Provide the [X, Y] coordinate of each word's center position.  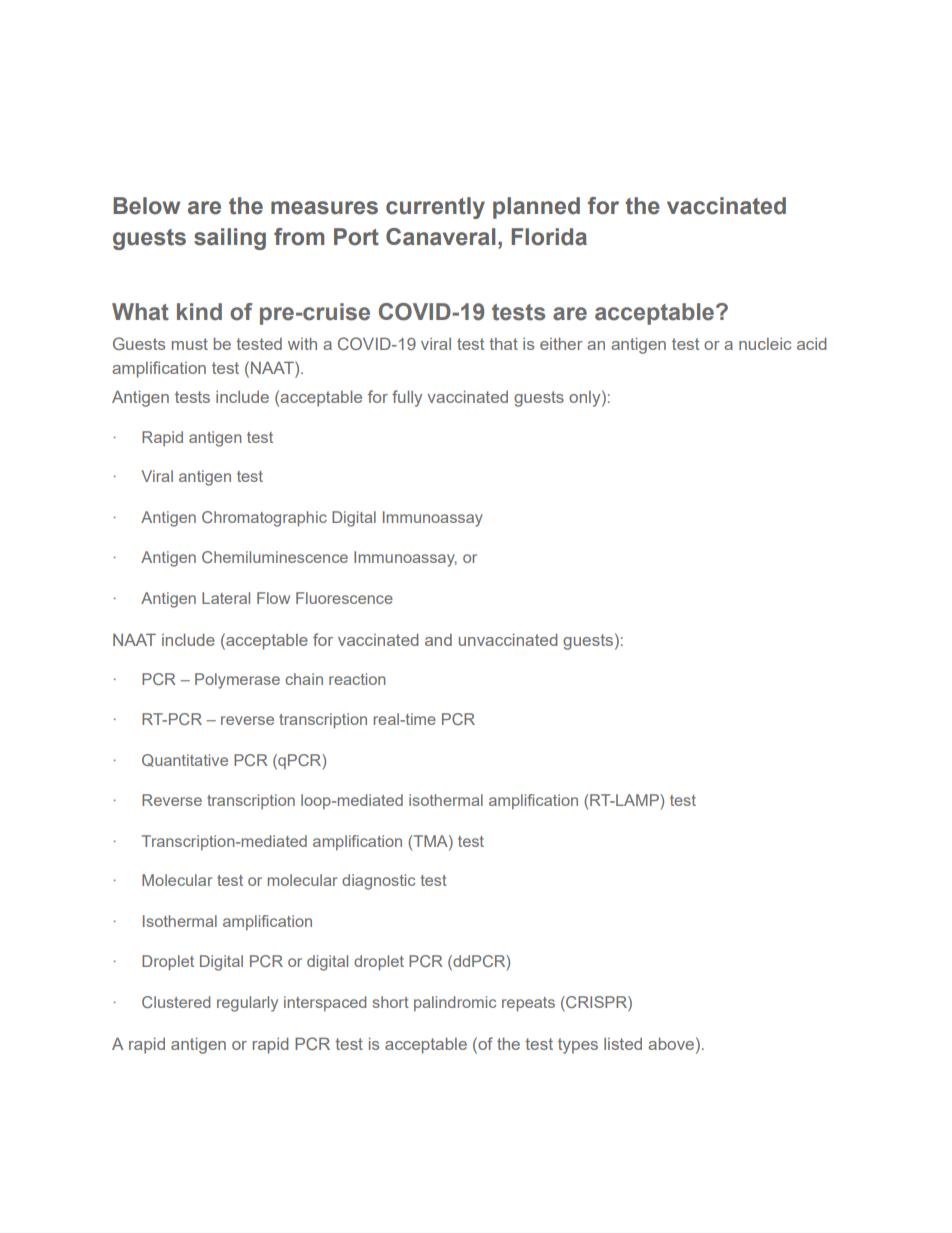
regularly [247, 1004]
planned [536, 208]
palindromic [455, 1003]
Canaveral [440, 237]
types [578, 1046]
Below [146, 206]
